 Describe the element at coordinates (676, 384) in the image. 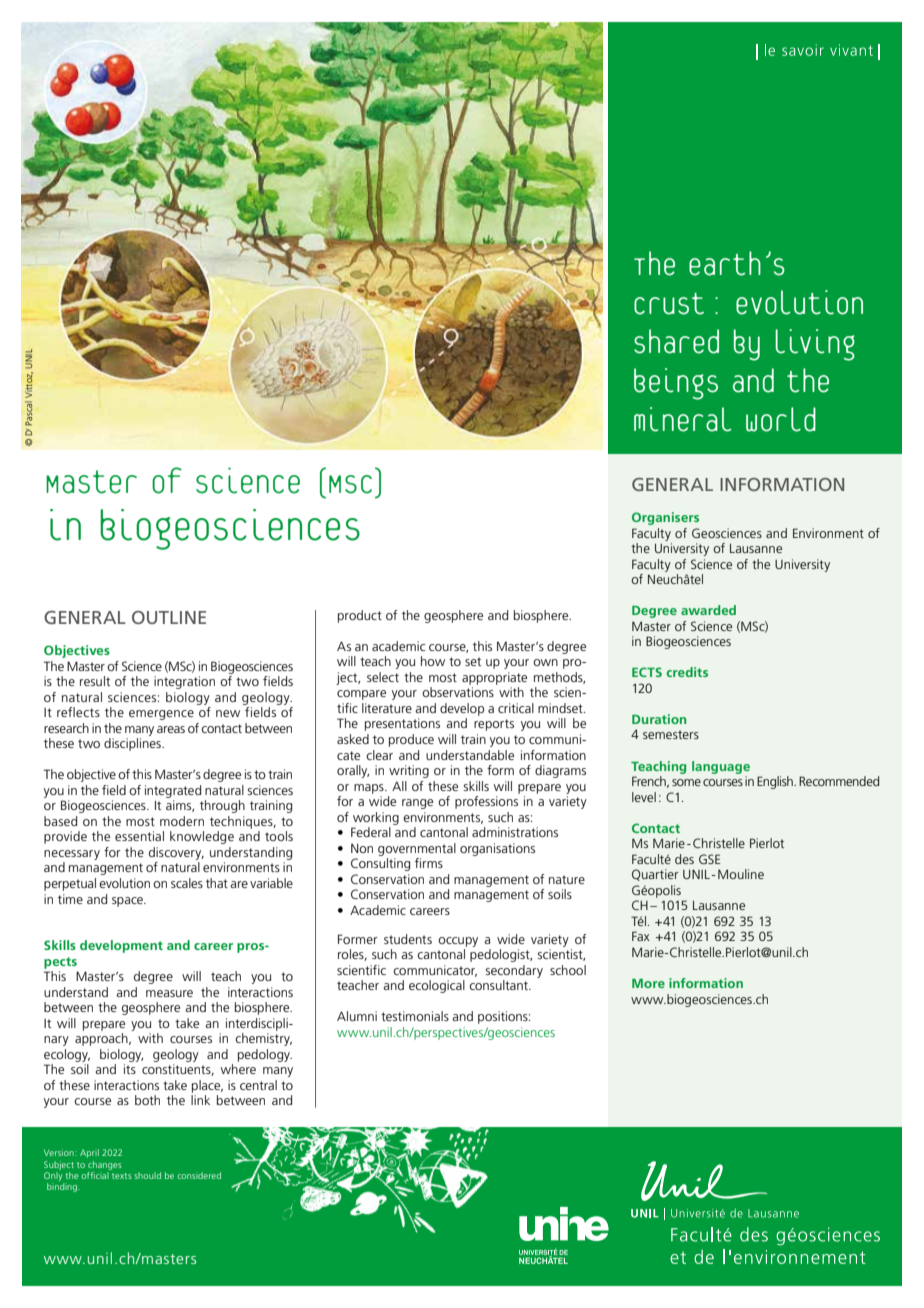

I see `beings` at that location.
